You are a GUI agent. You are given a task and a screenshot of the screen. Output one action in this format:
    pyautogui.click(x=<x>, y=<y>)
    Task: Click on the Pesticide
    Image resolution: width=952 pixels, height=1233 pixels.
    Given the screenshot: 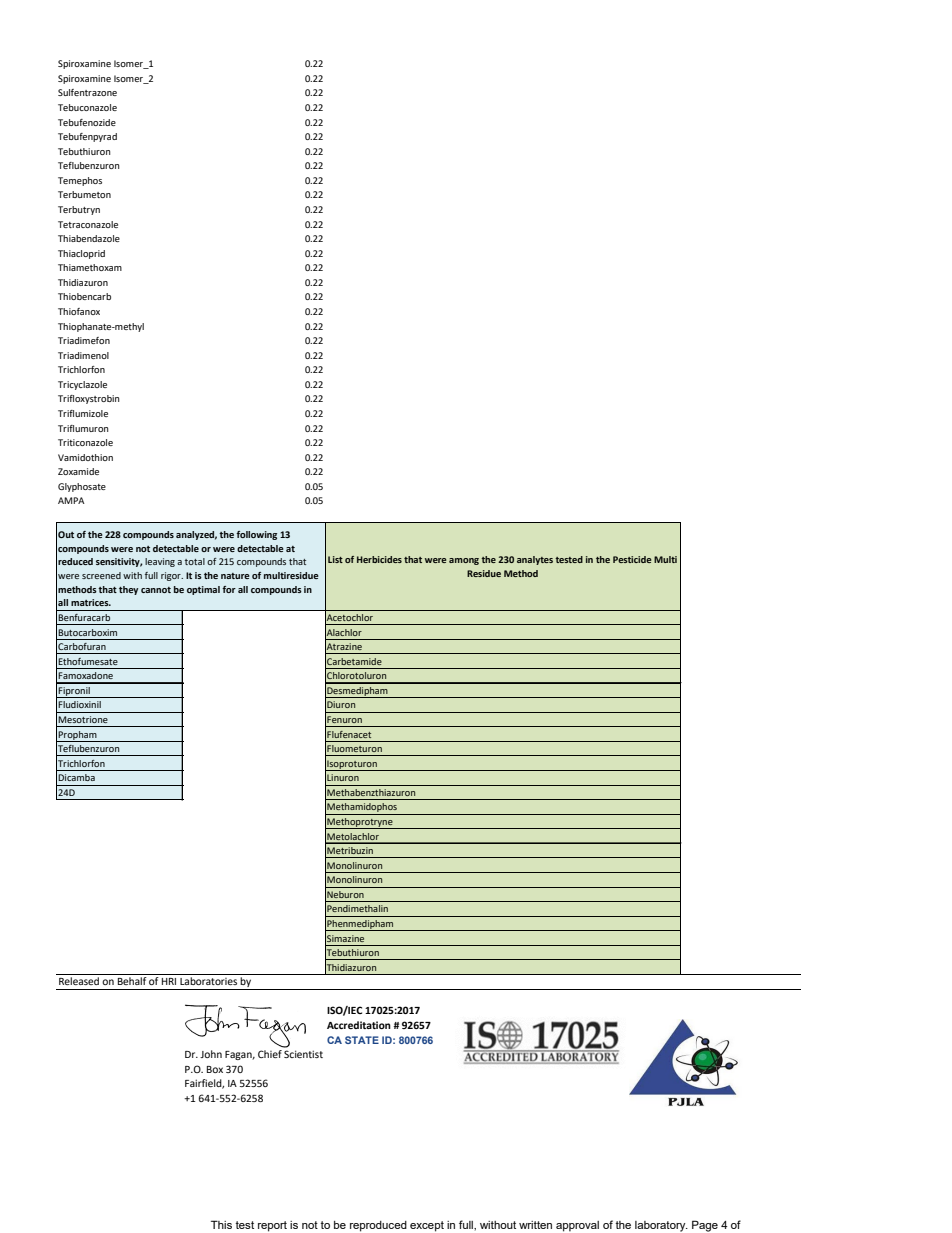 What is the action you would take?
    pyautogui.click(x=632, y=559)
